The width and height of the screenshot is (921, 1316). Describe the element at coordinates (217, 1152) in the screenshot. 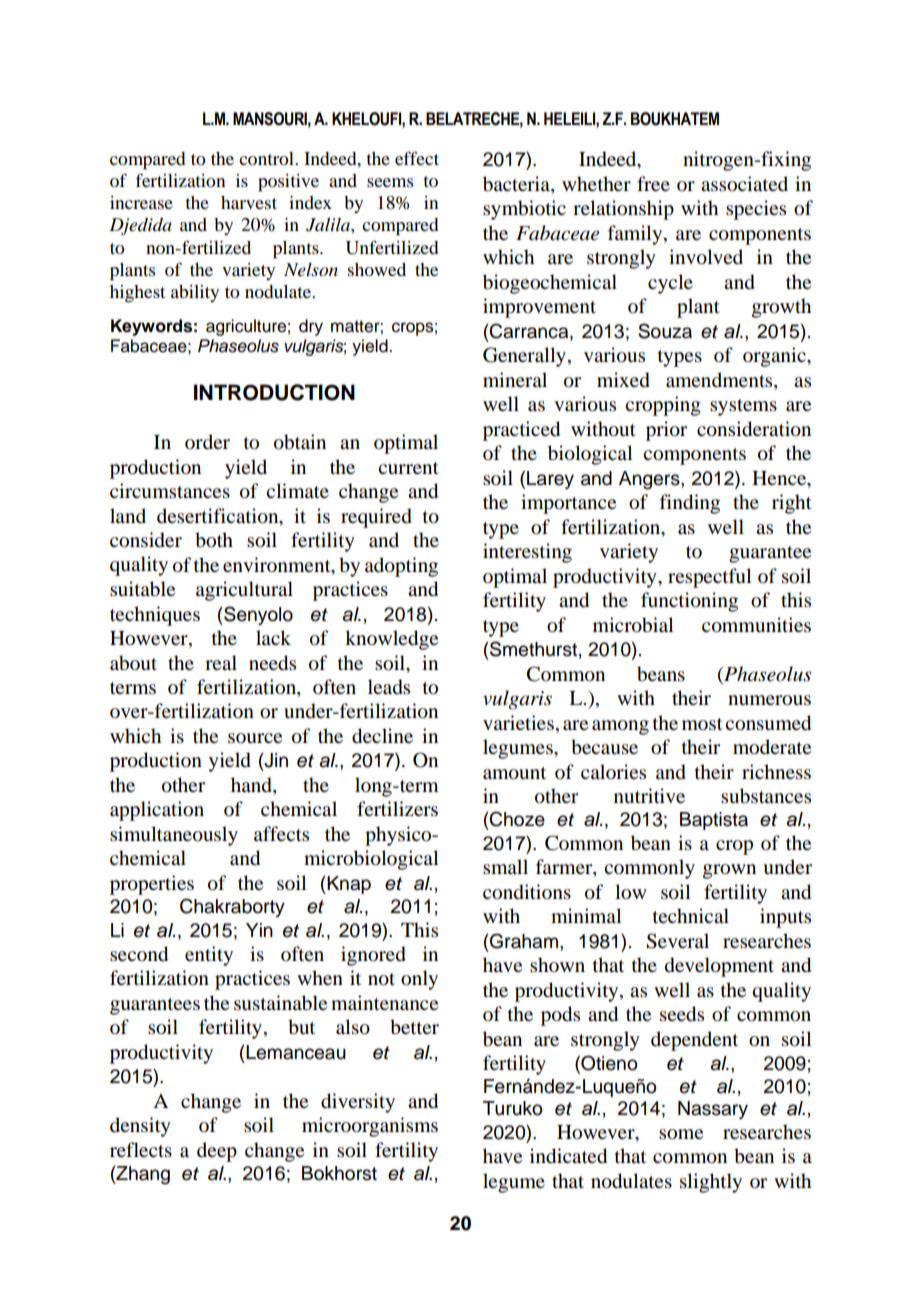

I see `deep` at that location.
